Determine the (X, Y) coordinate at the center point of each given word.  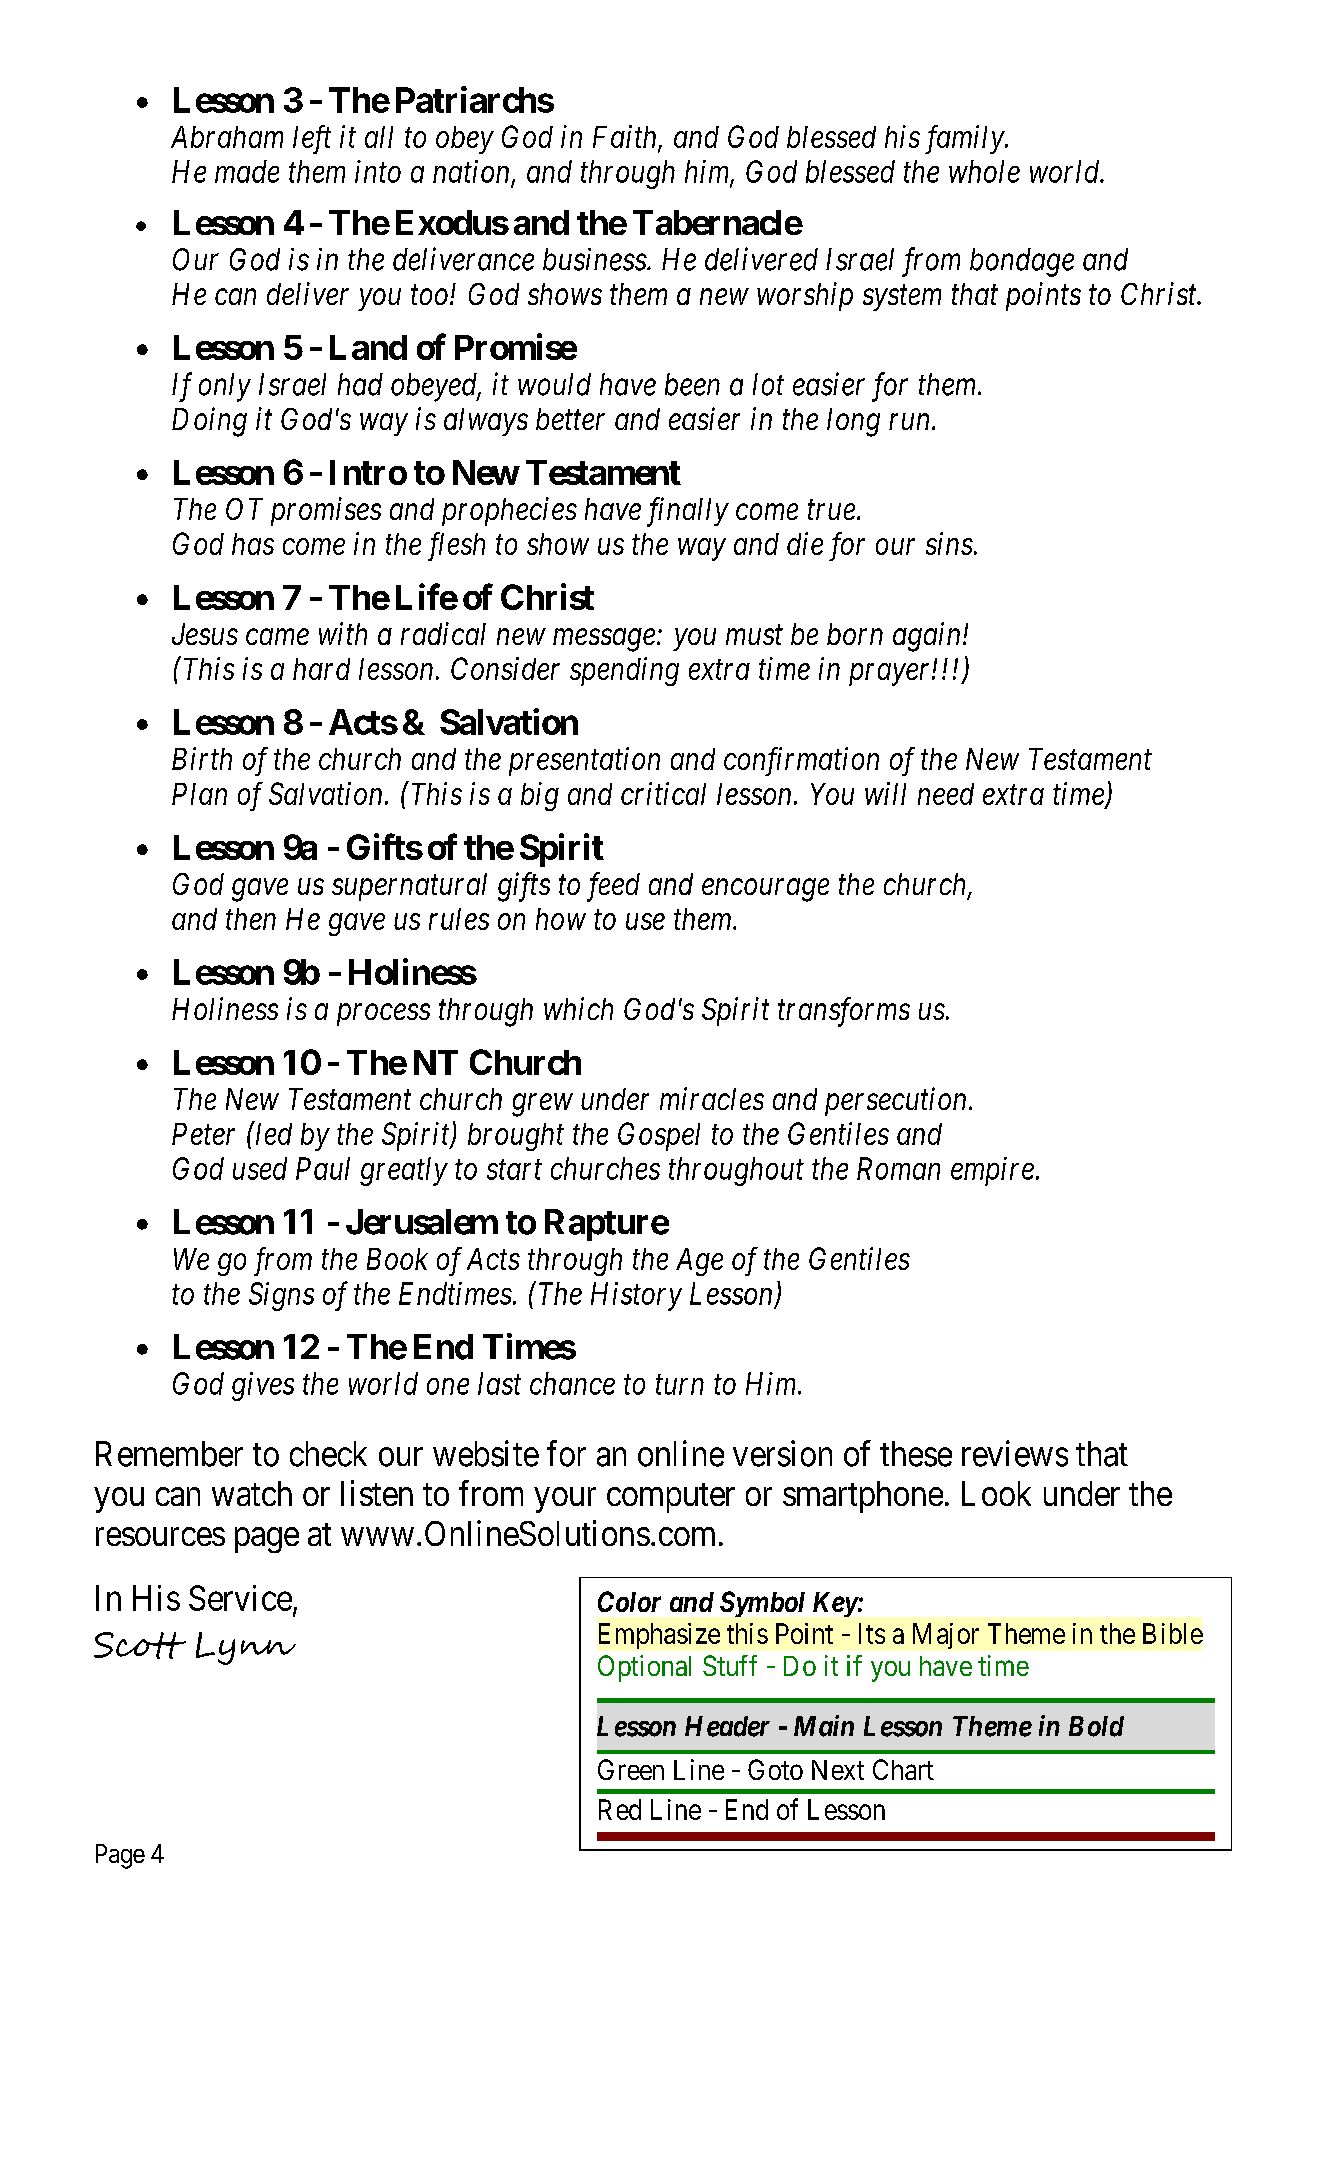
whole (984, 171)
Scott (140, 1645)
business (595, 259)
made (247, 171)
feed (613, 887)
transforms (844, 1012)
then (251, 919)
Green (631, 1769)
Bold (1096, 1726)
